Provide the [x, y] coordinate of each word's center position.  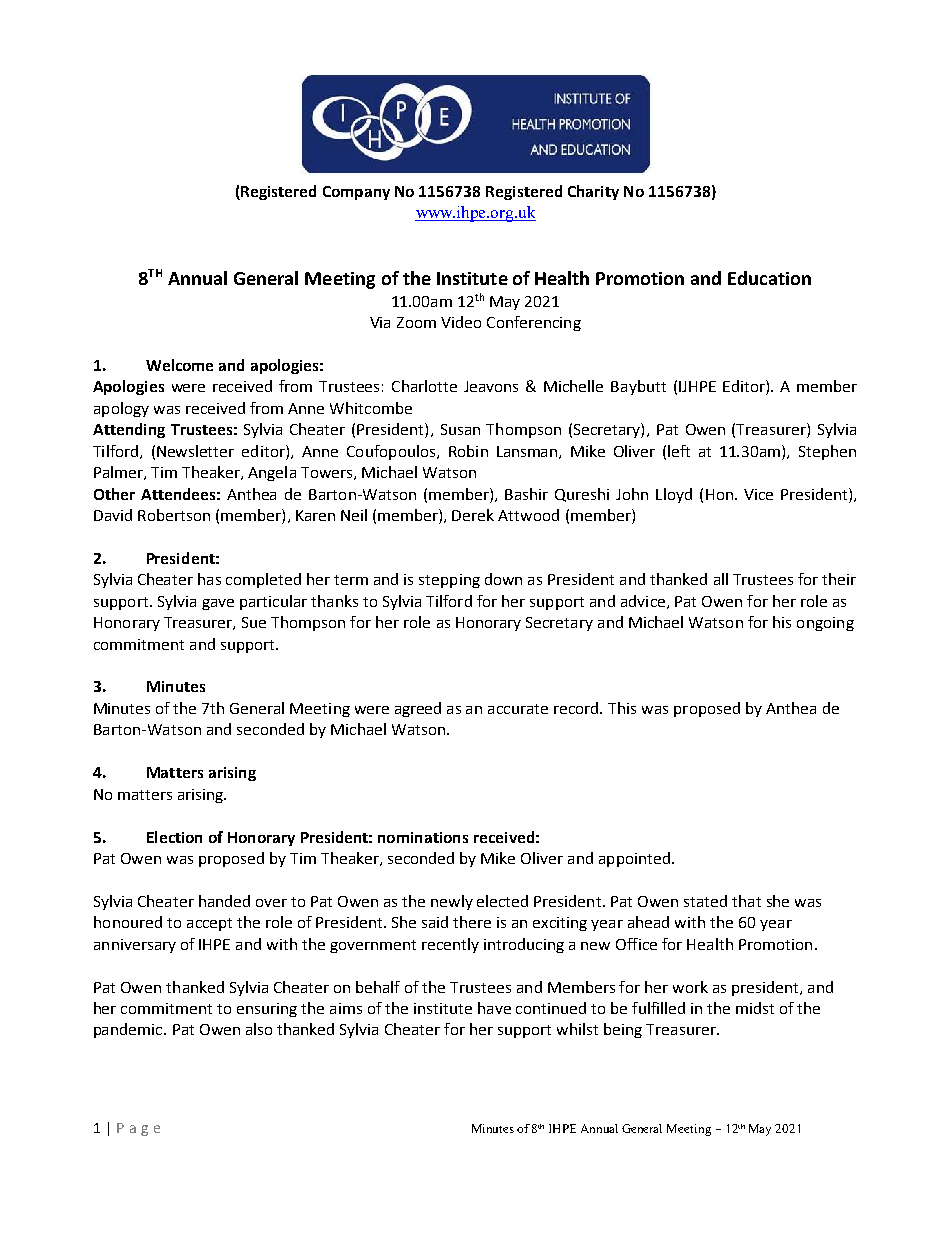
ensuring [267, 1010]
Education [769, 278]
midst [755, 1008]
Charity [593, 192]
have [494, 1008]
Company [356, 193]
